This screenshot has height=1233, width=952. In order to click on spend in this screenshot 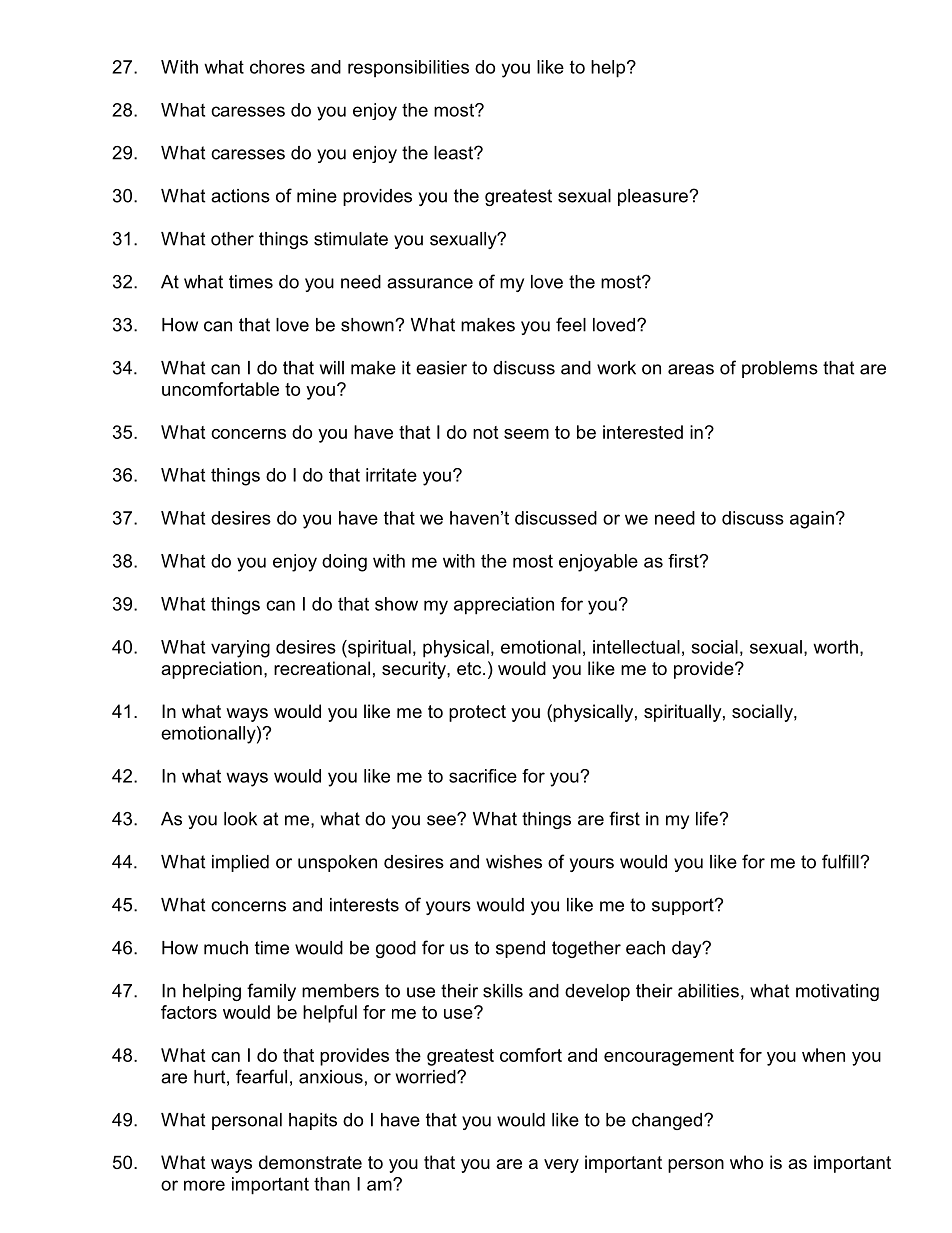, I will do `click(520, 949)`.
